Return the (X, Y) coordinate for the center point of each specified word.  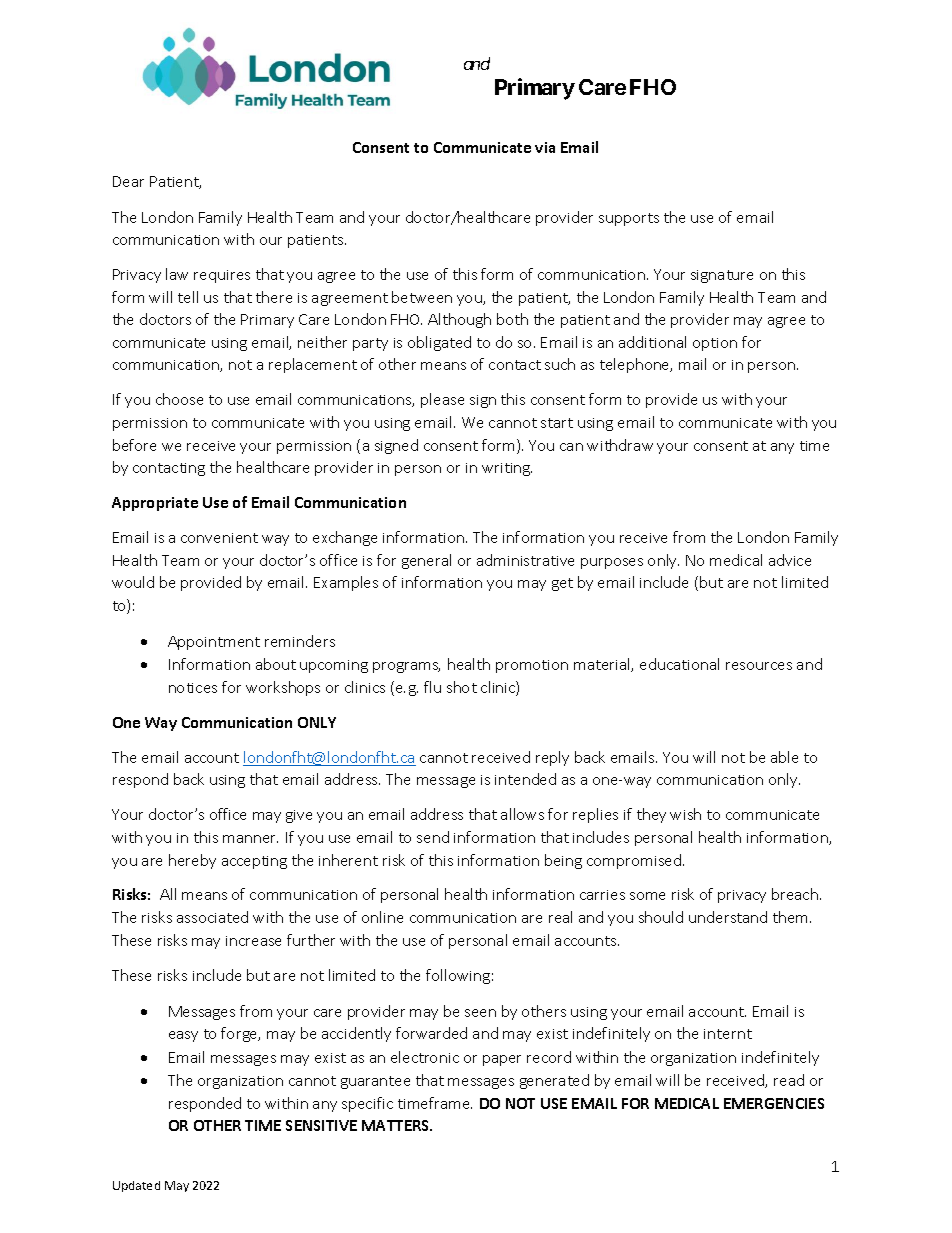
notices (193, 688)
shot (462, 687)
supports (629, 219)
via (545, 147)
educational (679, 664)
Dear (128, 181)
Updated (136, 1186)
